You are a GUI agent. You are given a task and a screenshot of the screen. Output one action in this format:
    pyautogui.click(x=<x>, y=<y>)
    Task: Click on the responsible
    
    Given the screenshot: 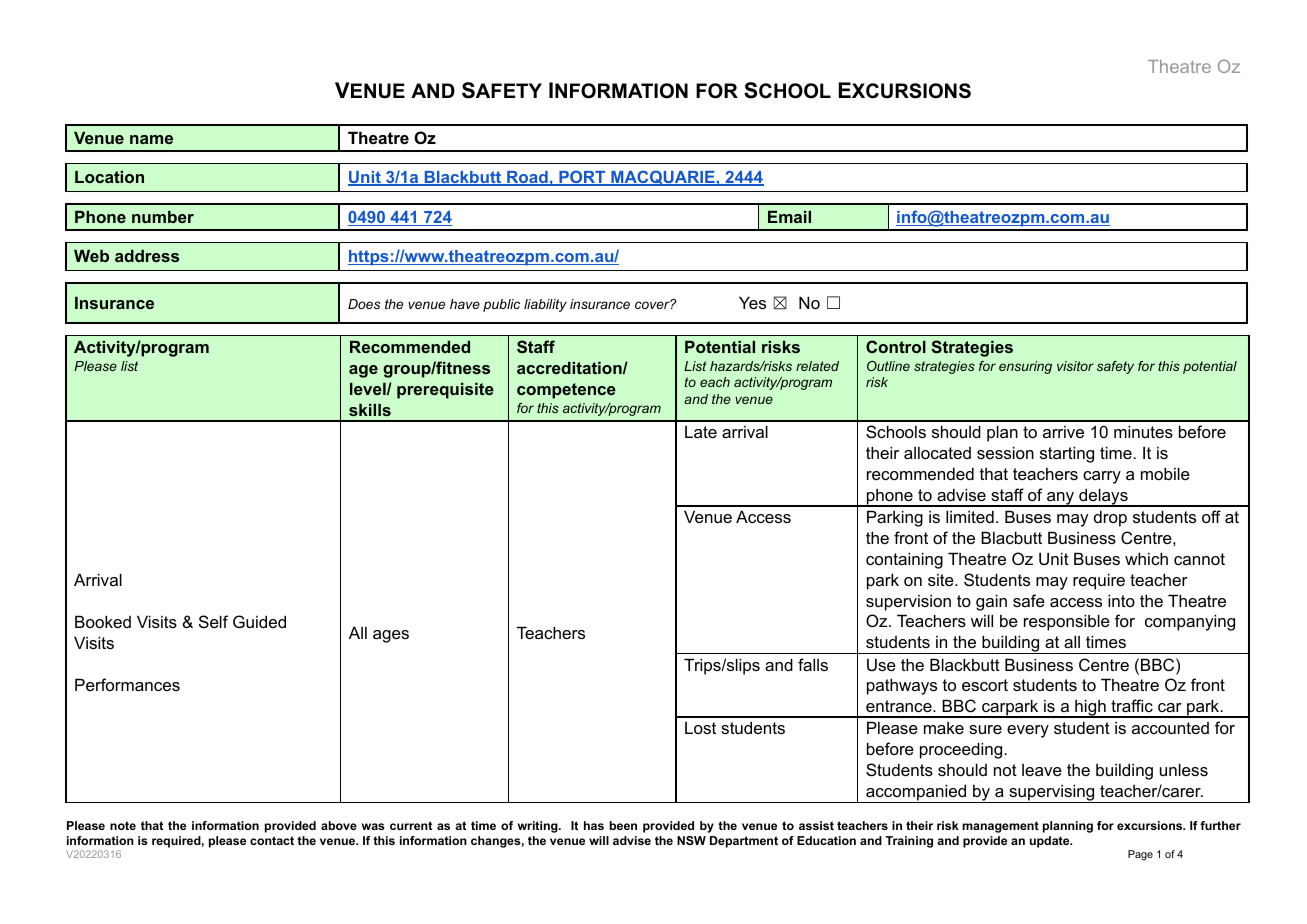 What is the action you would take?
    pyautogui.click(x=1067, y=622)
